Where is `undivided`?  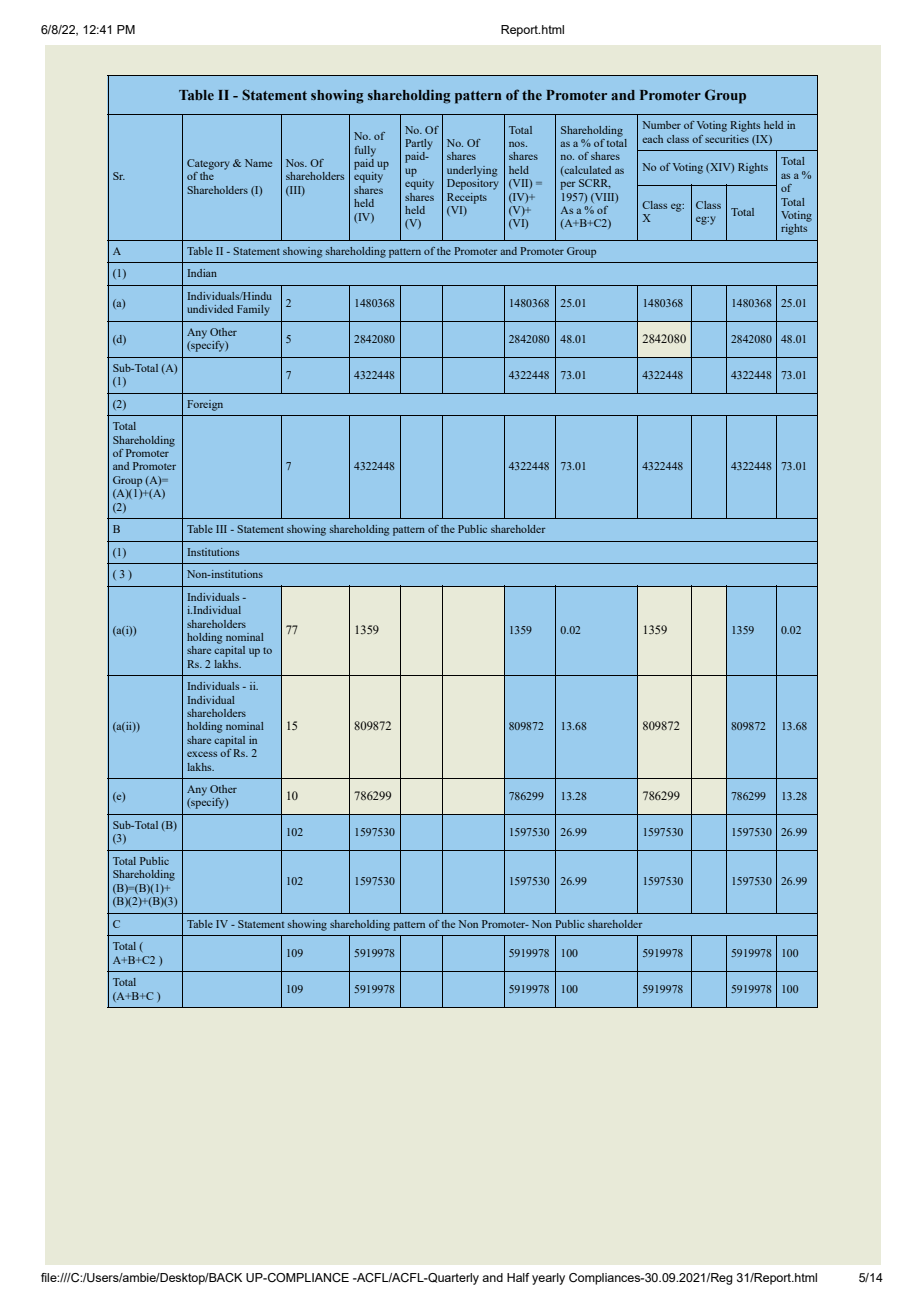 undivided is located at coordinates (210, 309).
